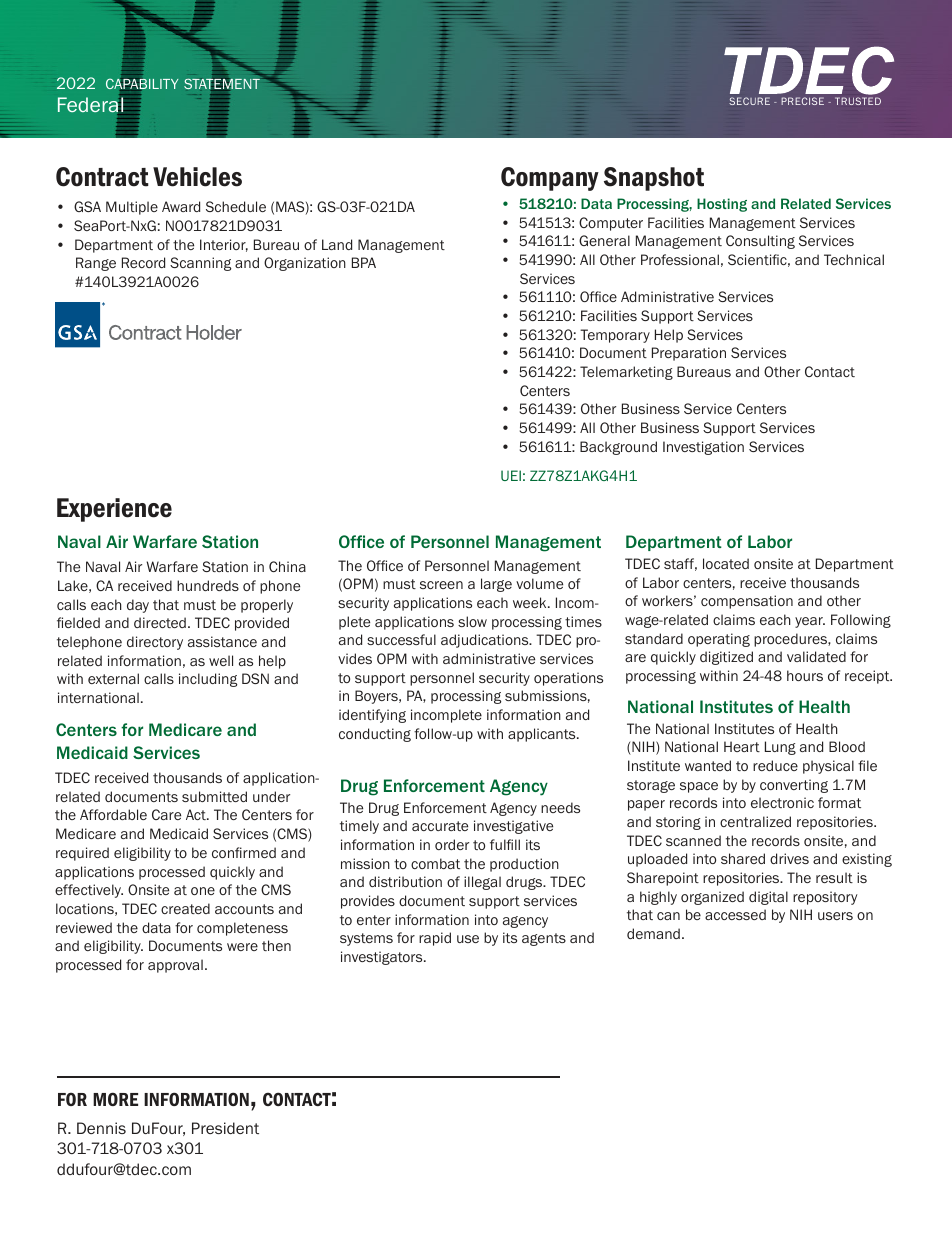 Image resolution: width=952 pixels, height=1233 pixels. I want to click on Preparation, so click(689, 354).
